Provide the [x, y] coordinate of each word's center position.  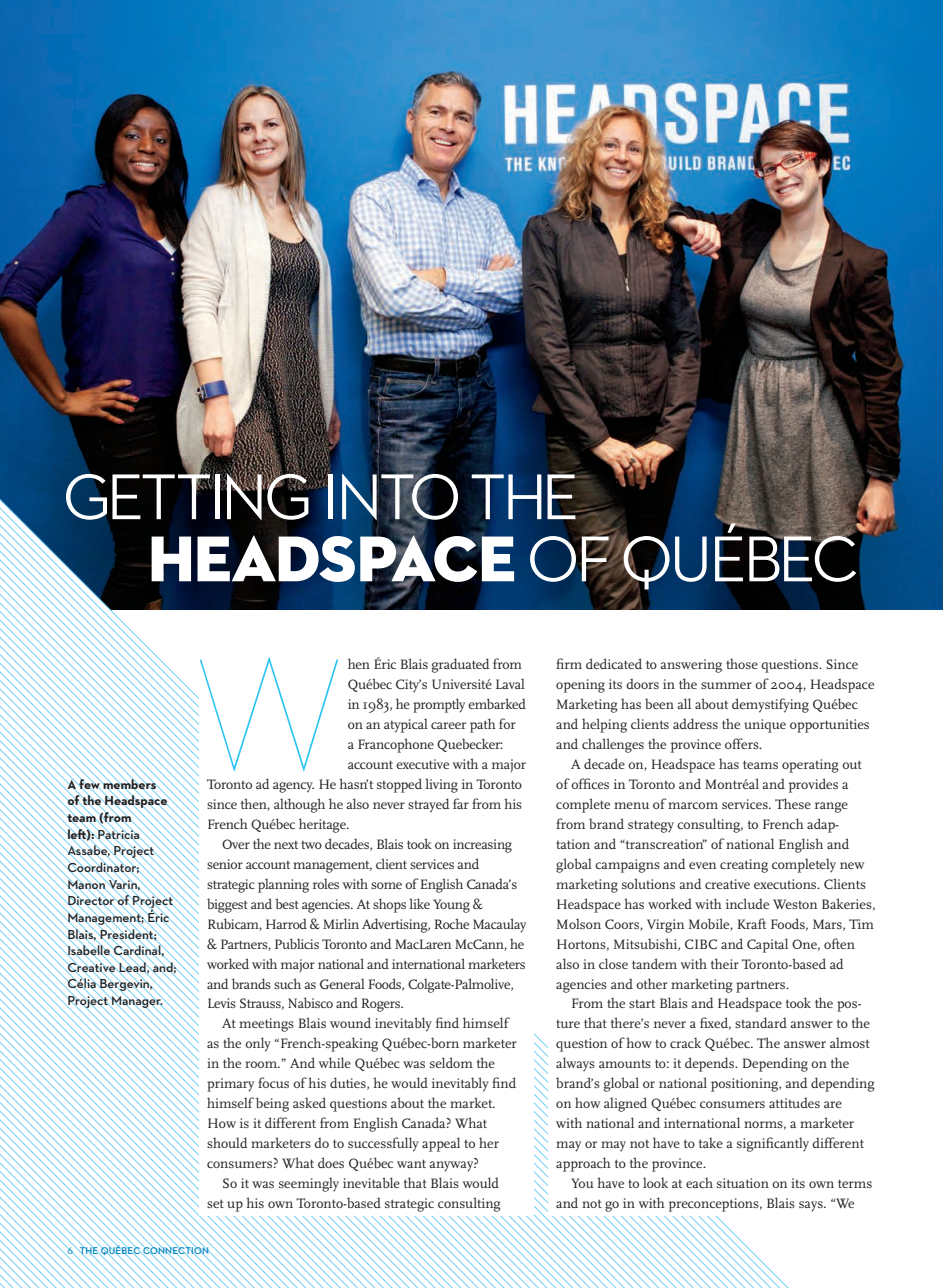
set [215, 1204]
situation [743, 1183]
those [742, 663]
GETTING [188, 495]
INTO [393, 497]
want [411, 1163]
